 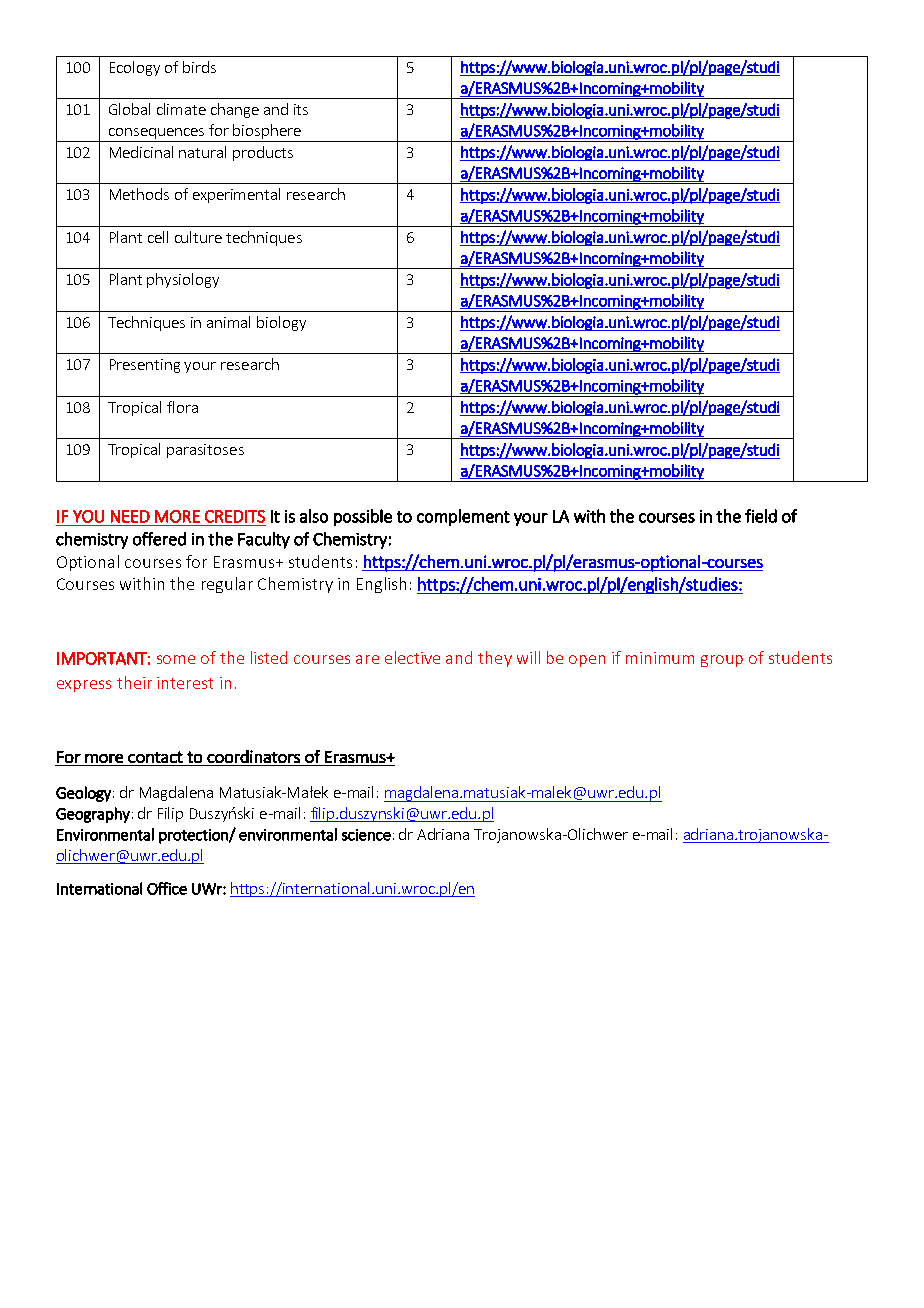 What do you see at coordinates (463, 517) in the page?
I see `complement` at bounding box center [463, 517].
